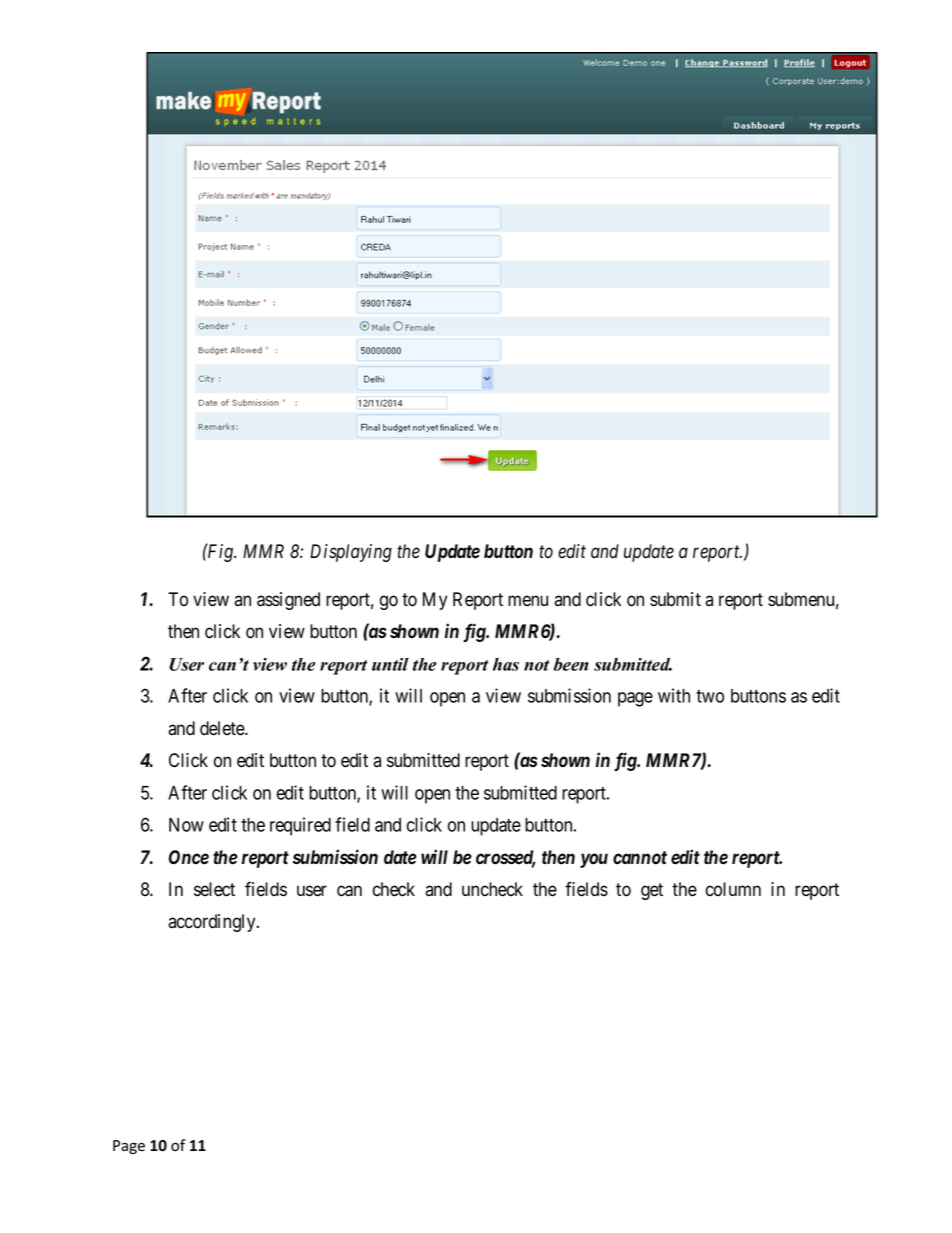 The height and width of the document is (1233, 952). I want to click on with, so click(674, 695).
